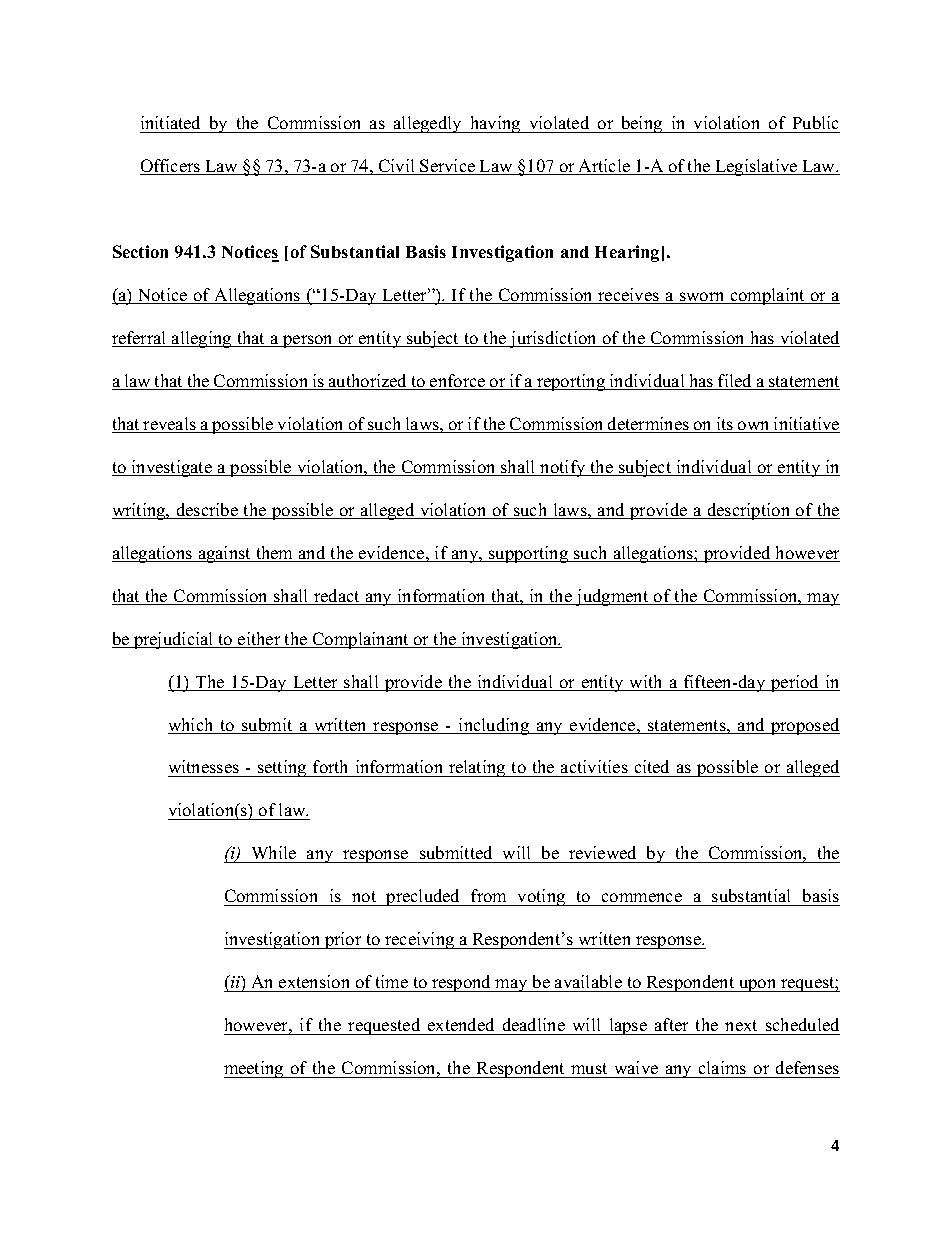  Describe the element at coordinates (458, 382) in the screenshot. I see `enforce` at that location.
